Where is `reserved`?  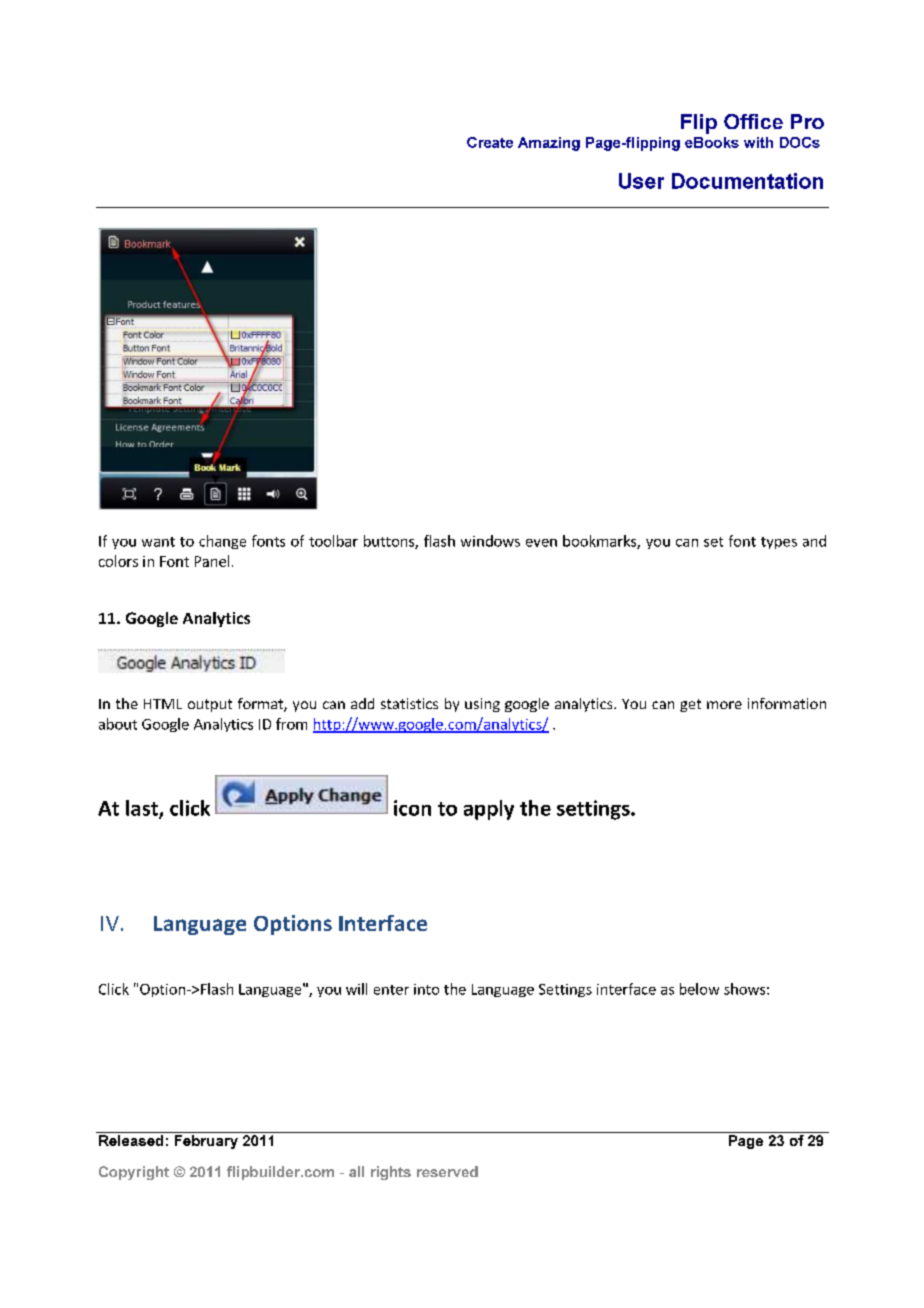 reserved is located at coordinates (447, 1171).
